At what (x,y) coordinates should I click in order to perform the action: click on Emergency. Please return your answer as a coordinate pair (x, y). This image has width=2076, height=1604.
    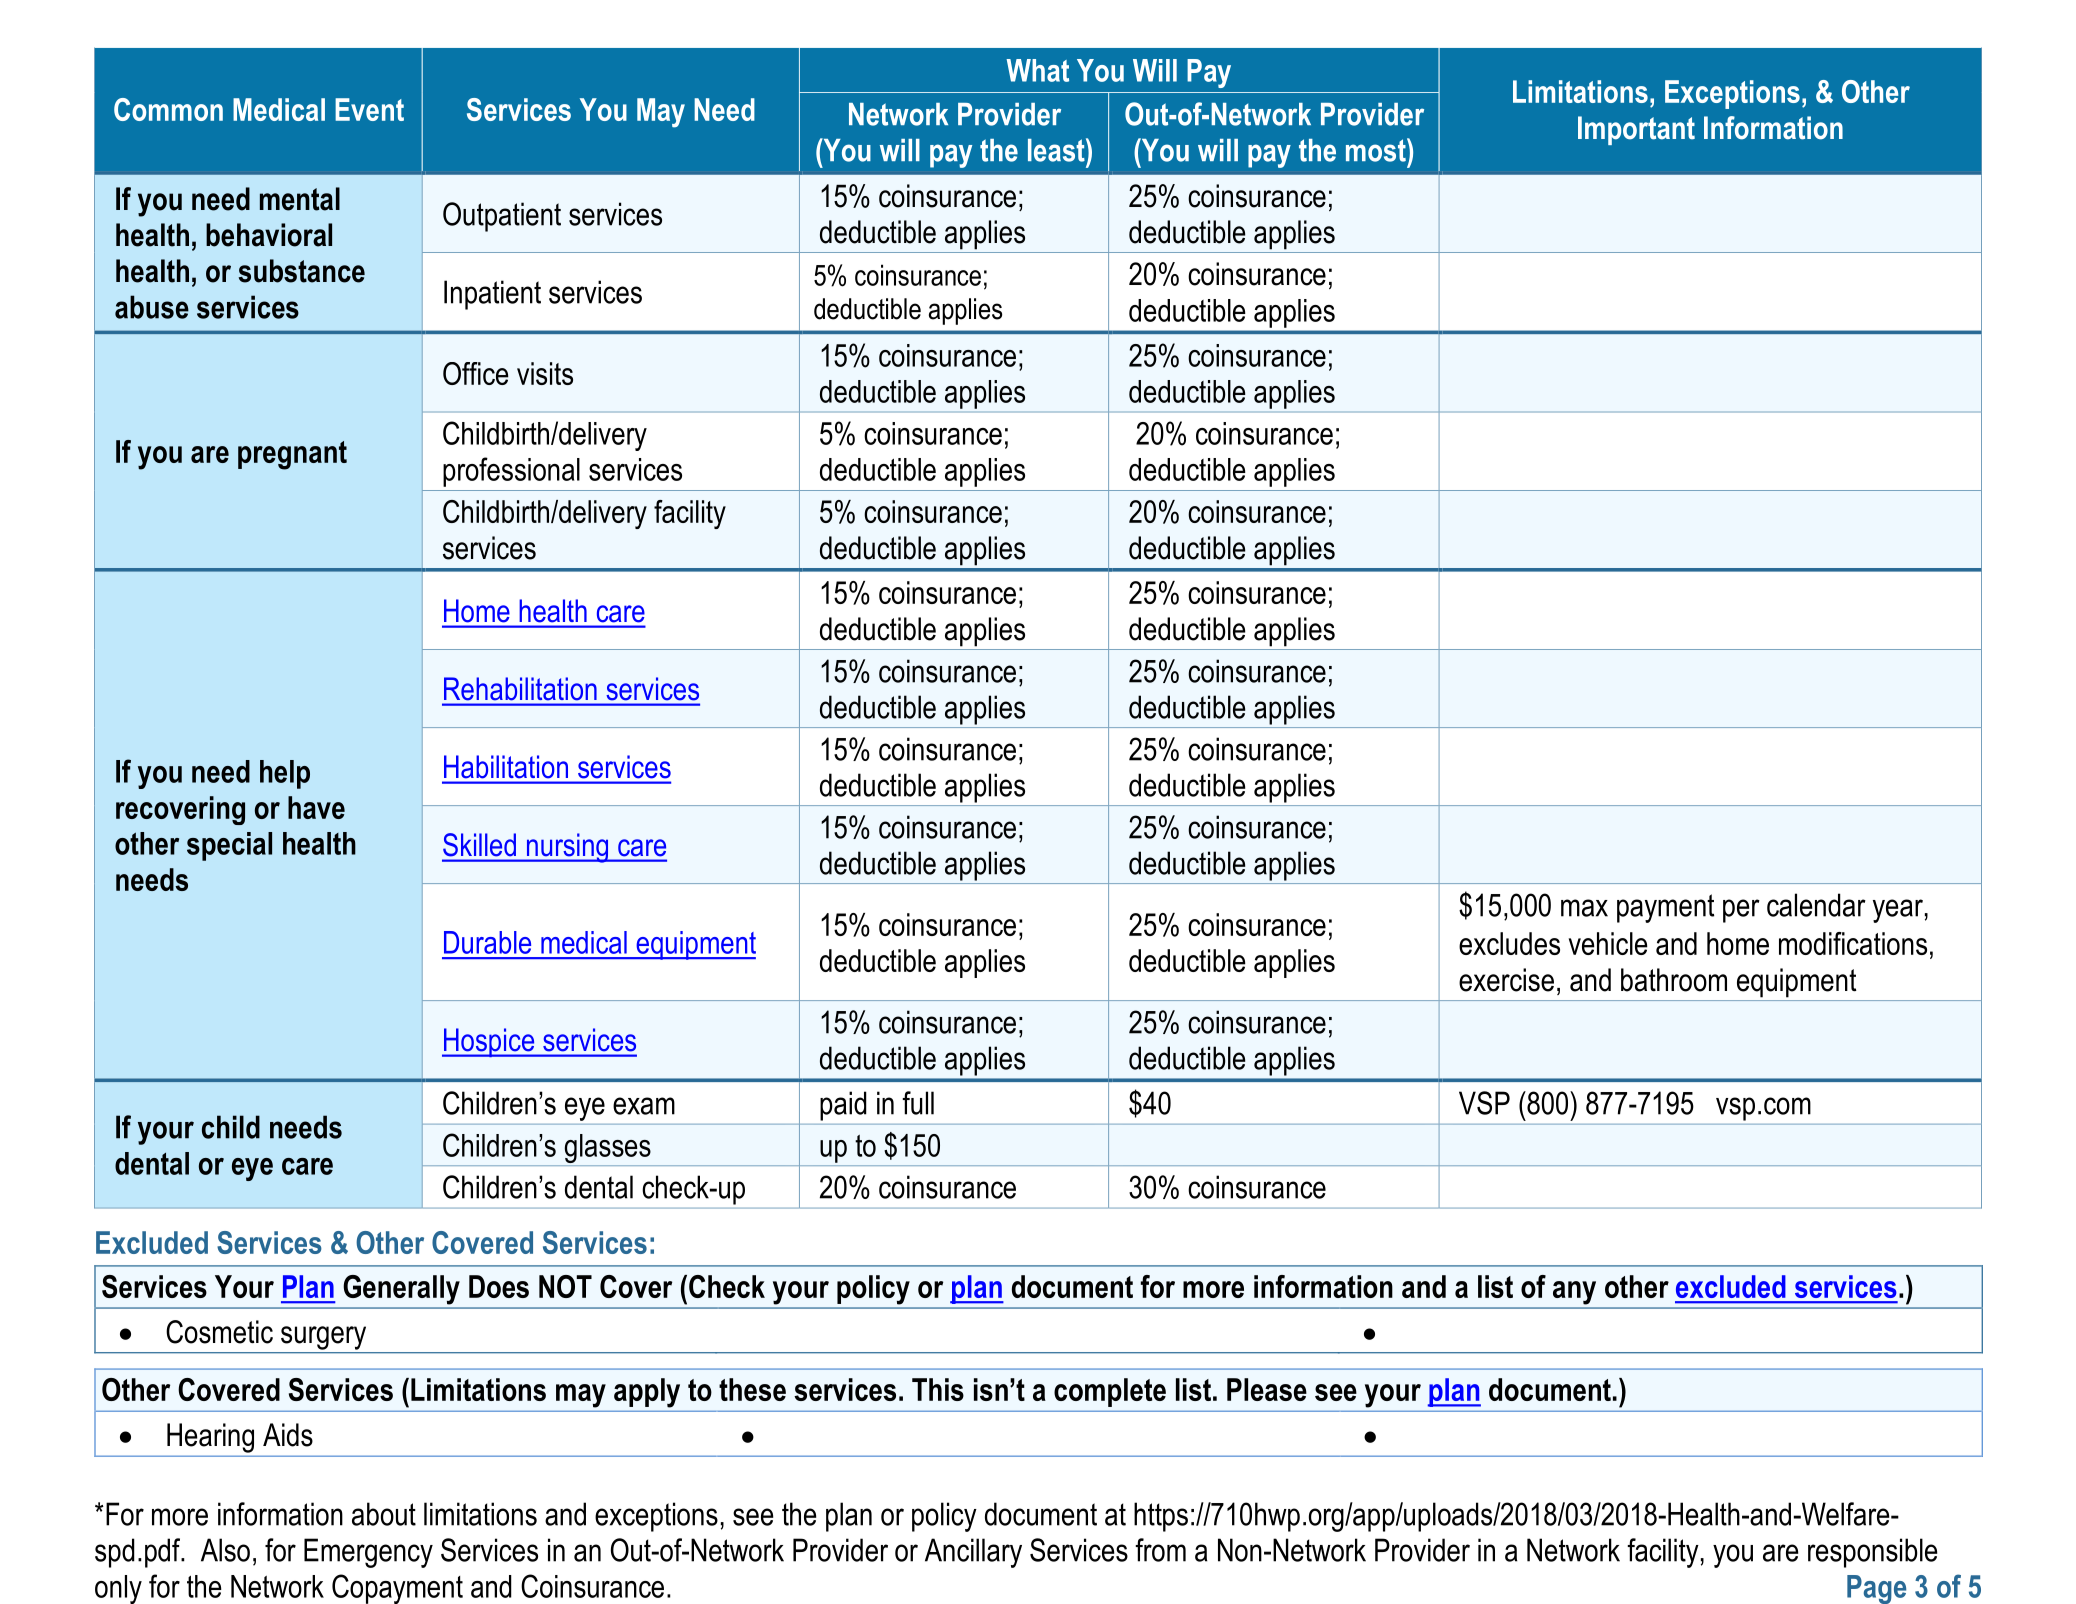
    Looking at the image, I should click on (368, 1553).
